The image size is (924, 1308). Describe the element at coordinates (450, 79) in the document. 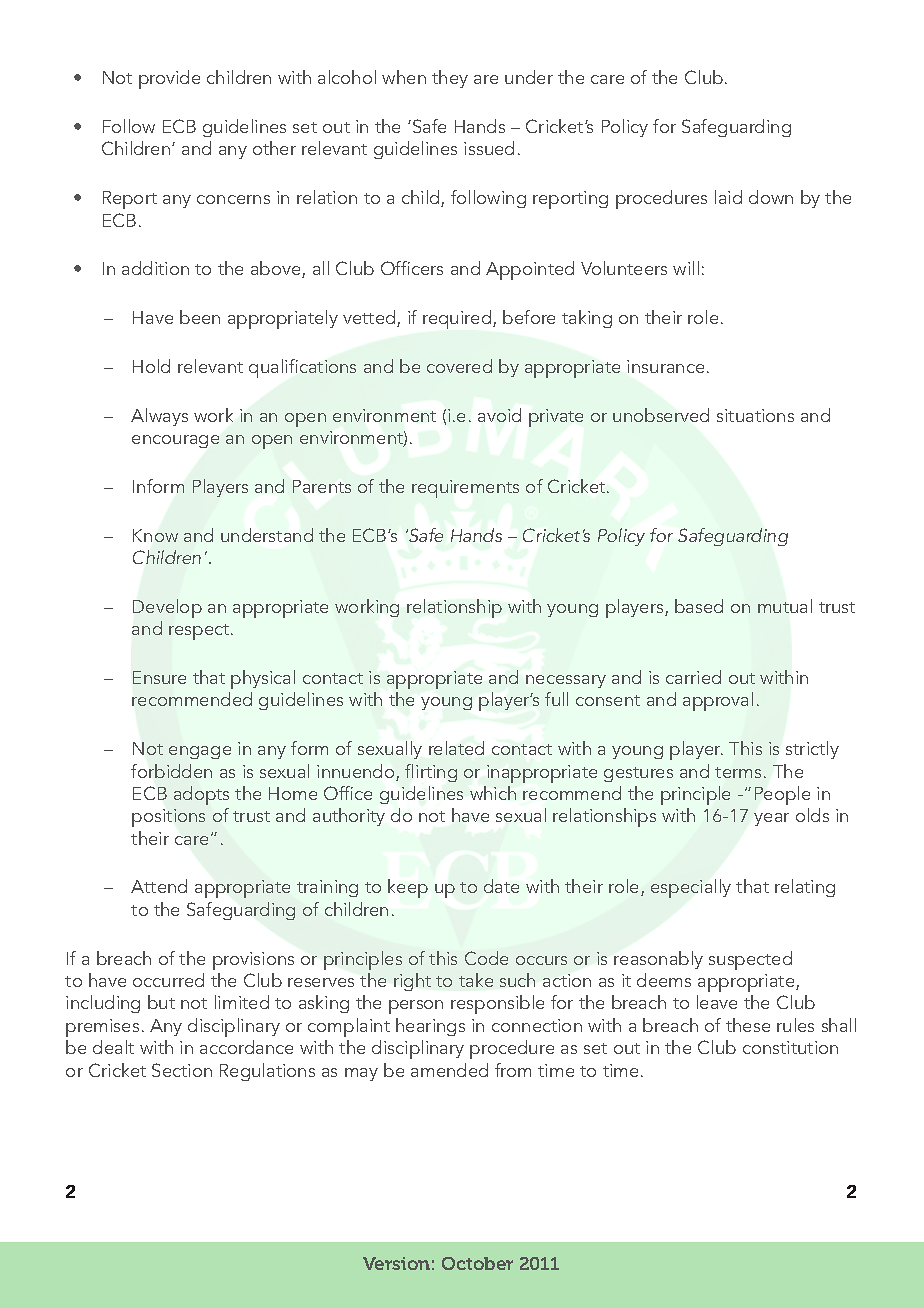

I see `they` at that location.
